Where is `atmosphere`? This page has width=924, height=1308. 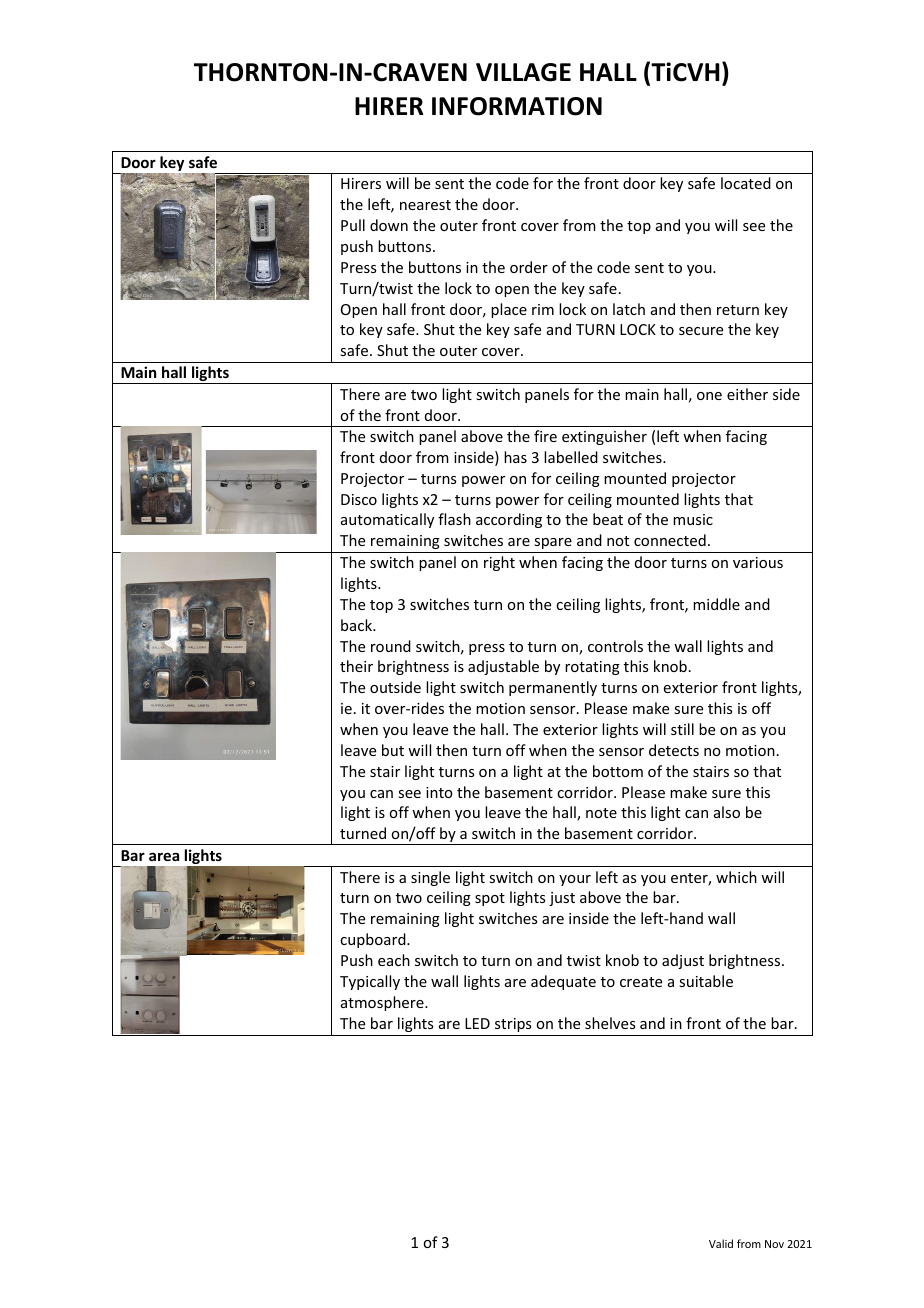 atmosphere is located at coordinates (383, 1003).
